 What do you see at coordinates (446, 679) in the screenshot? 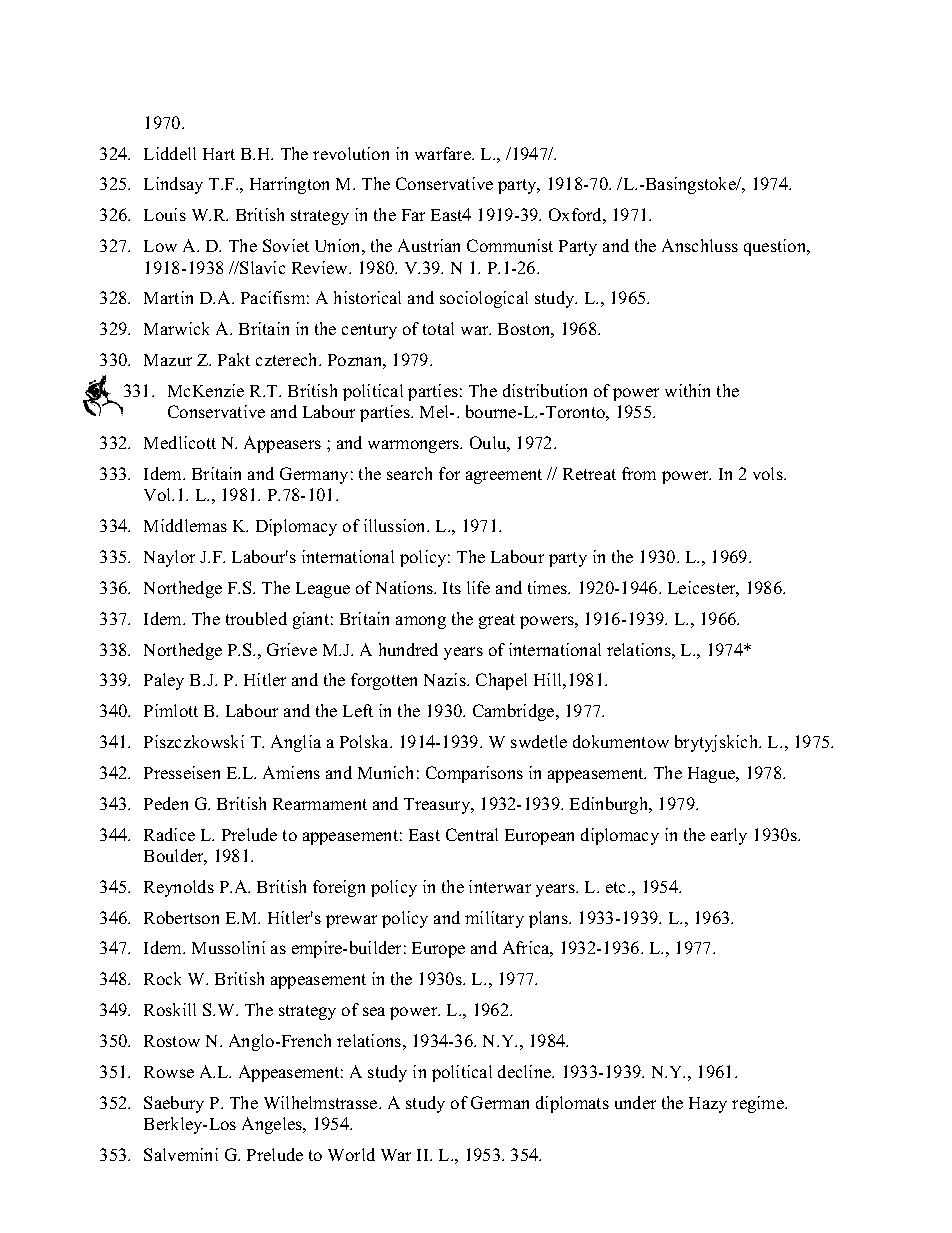
I see `Nazis` at bounding box center [446, 679].
